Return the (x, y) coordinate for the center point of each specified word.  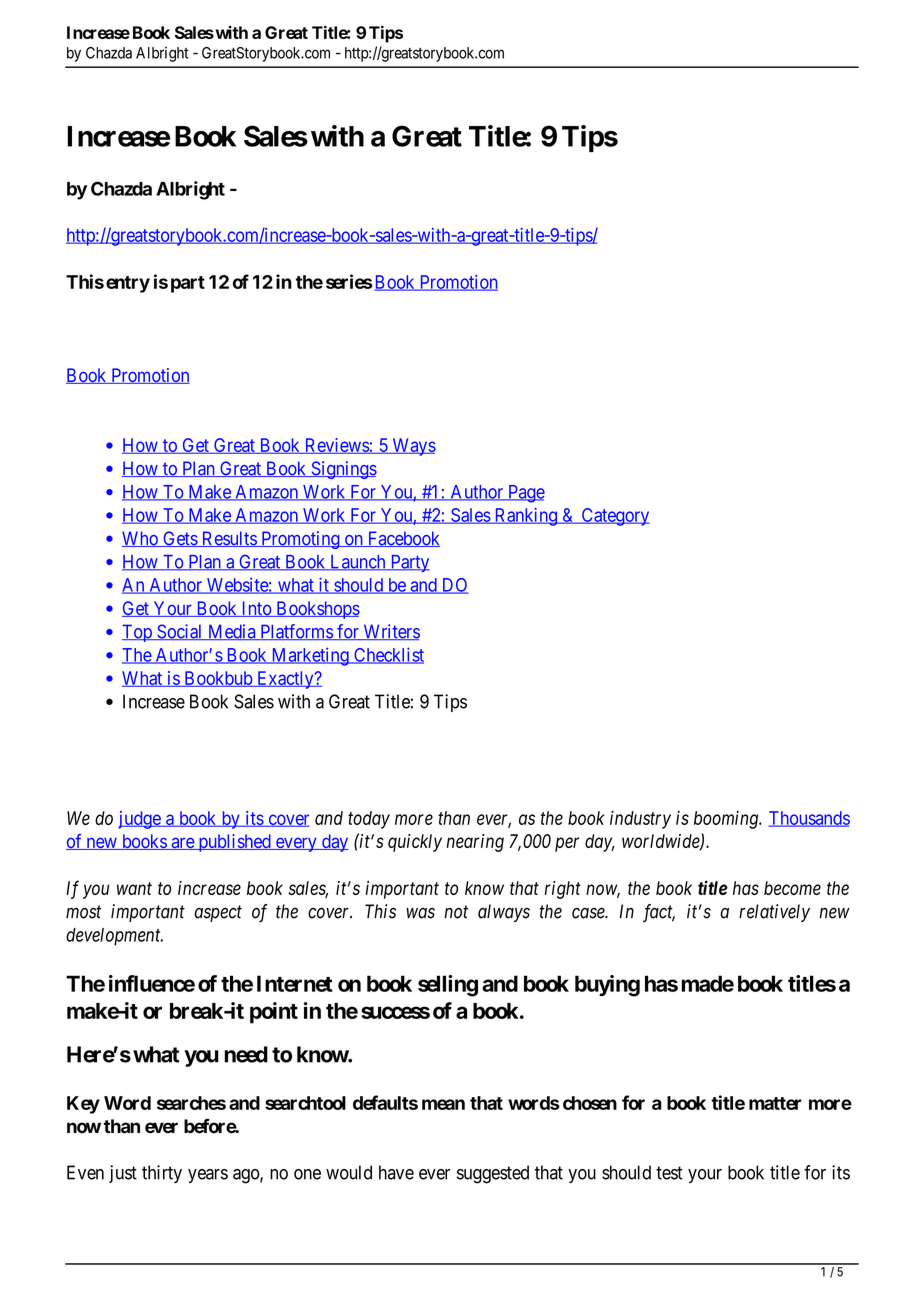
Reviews (336, 446)
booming (727, 820)
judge (140, 820)
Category (614, 517)
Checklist (388, 655)
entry (128, 284)
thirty (162, 1174)
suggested (493, 1174)
